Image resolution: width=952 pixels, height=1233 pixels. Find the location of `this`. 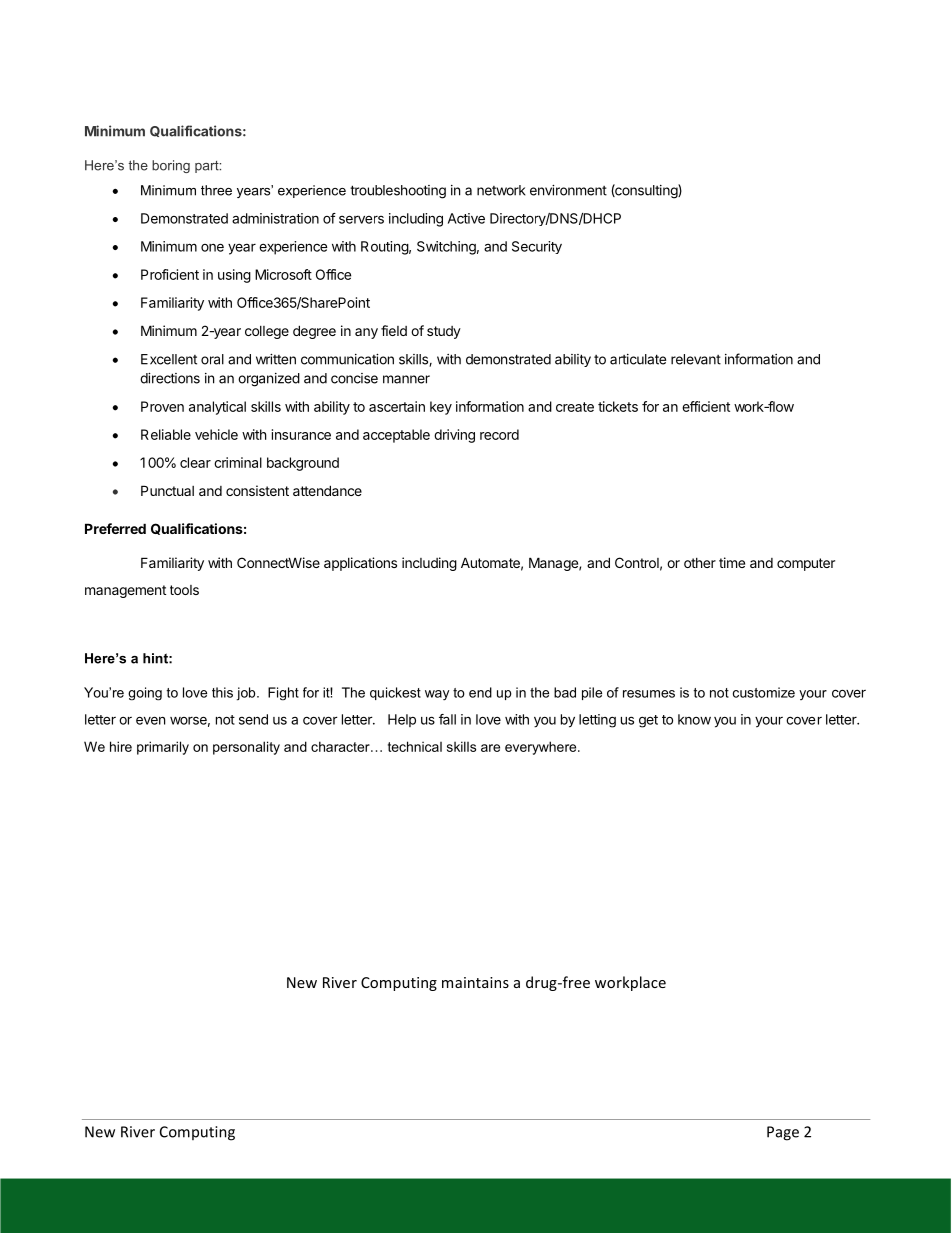

this is located at coordinates (222, 692).
